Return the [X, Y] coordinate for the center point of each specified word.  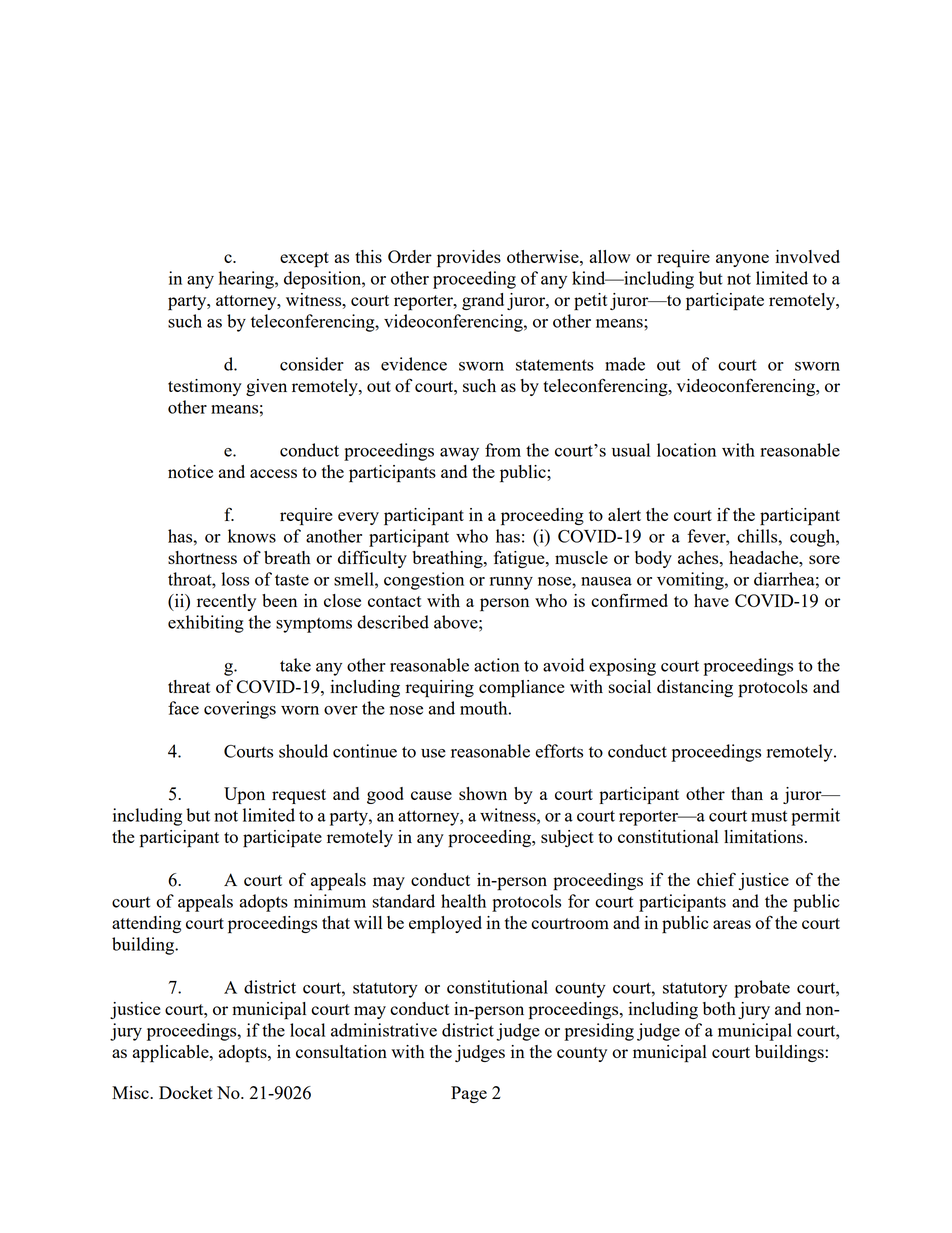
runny [511, 583]
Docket [186, 1092]
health [463, 901]
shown [483, 793]
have [711, 600]
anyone [742, 260]
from [503, 450]
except [304, 260]
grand [483, 301]
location [686, 450]
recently [226, 602]
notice [190, 471]
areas [732, 924]
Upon [244, 795]
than [747, 793]
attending [146, 924]
